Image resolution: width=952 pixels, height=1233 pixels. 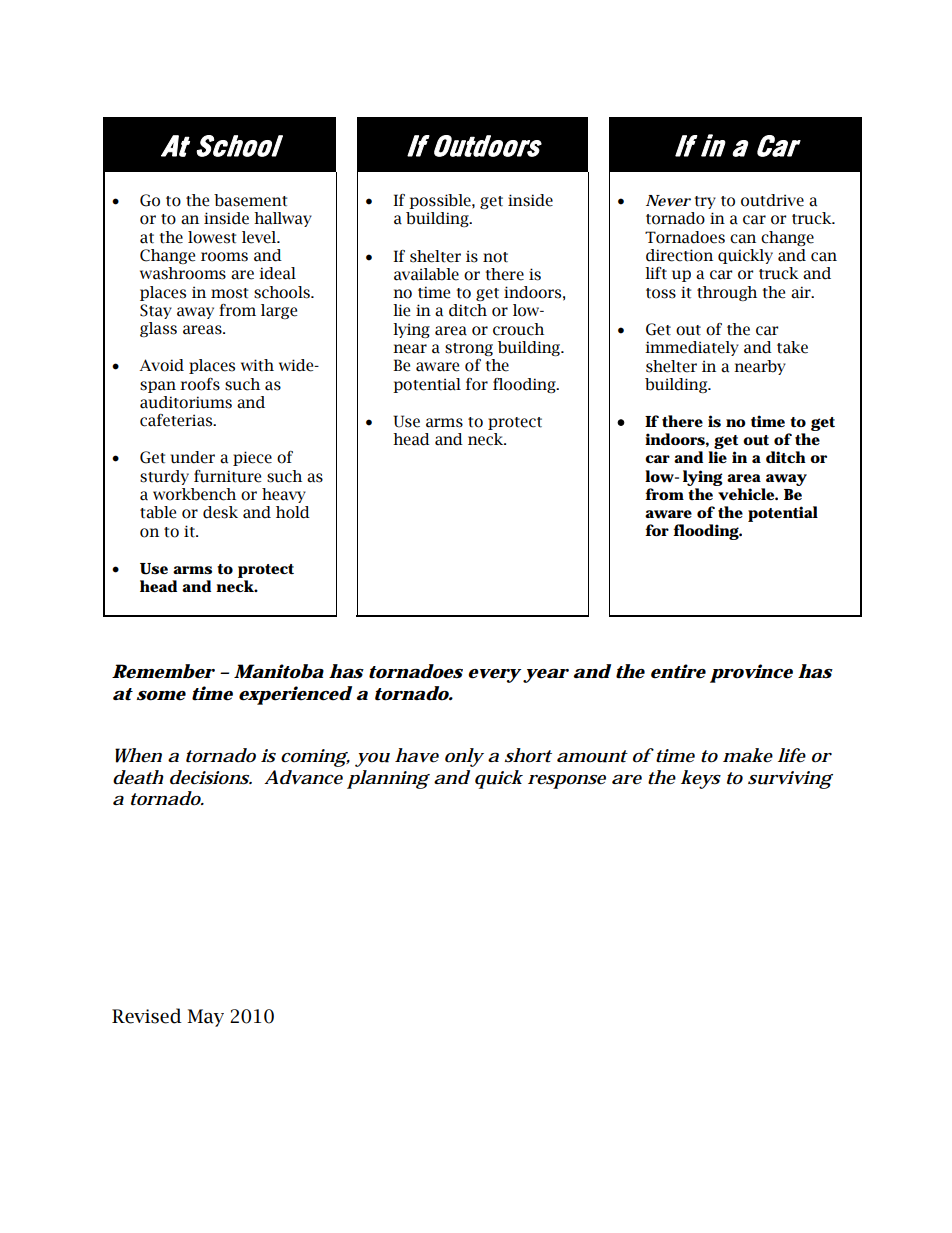 What do you see at coordinates (751, 673) in the screenshot?
I see `province` at bounding box center [751, 673].
